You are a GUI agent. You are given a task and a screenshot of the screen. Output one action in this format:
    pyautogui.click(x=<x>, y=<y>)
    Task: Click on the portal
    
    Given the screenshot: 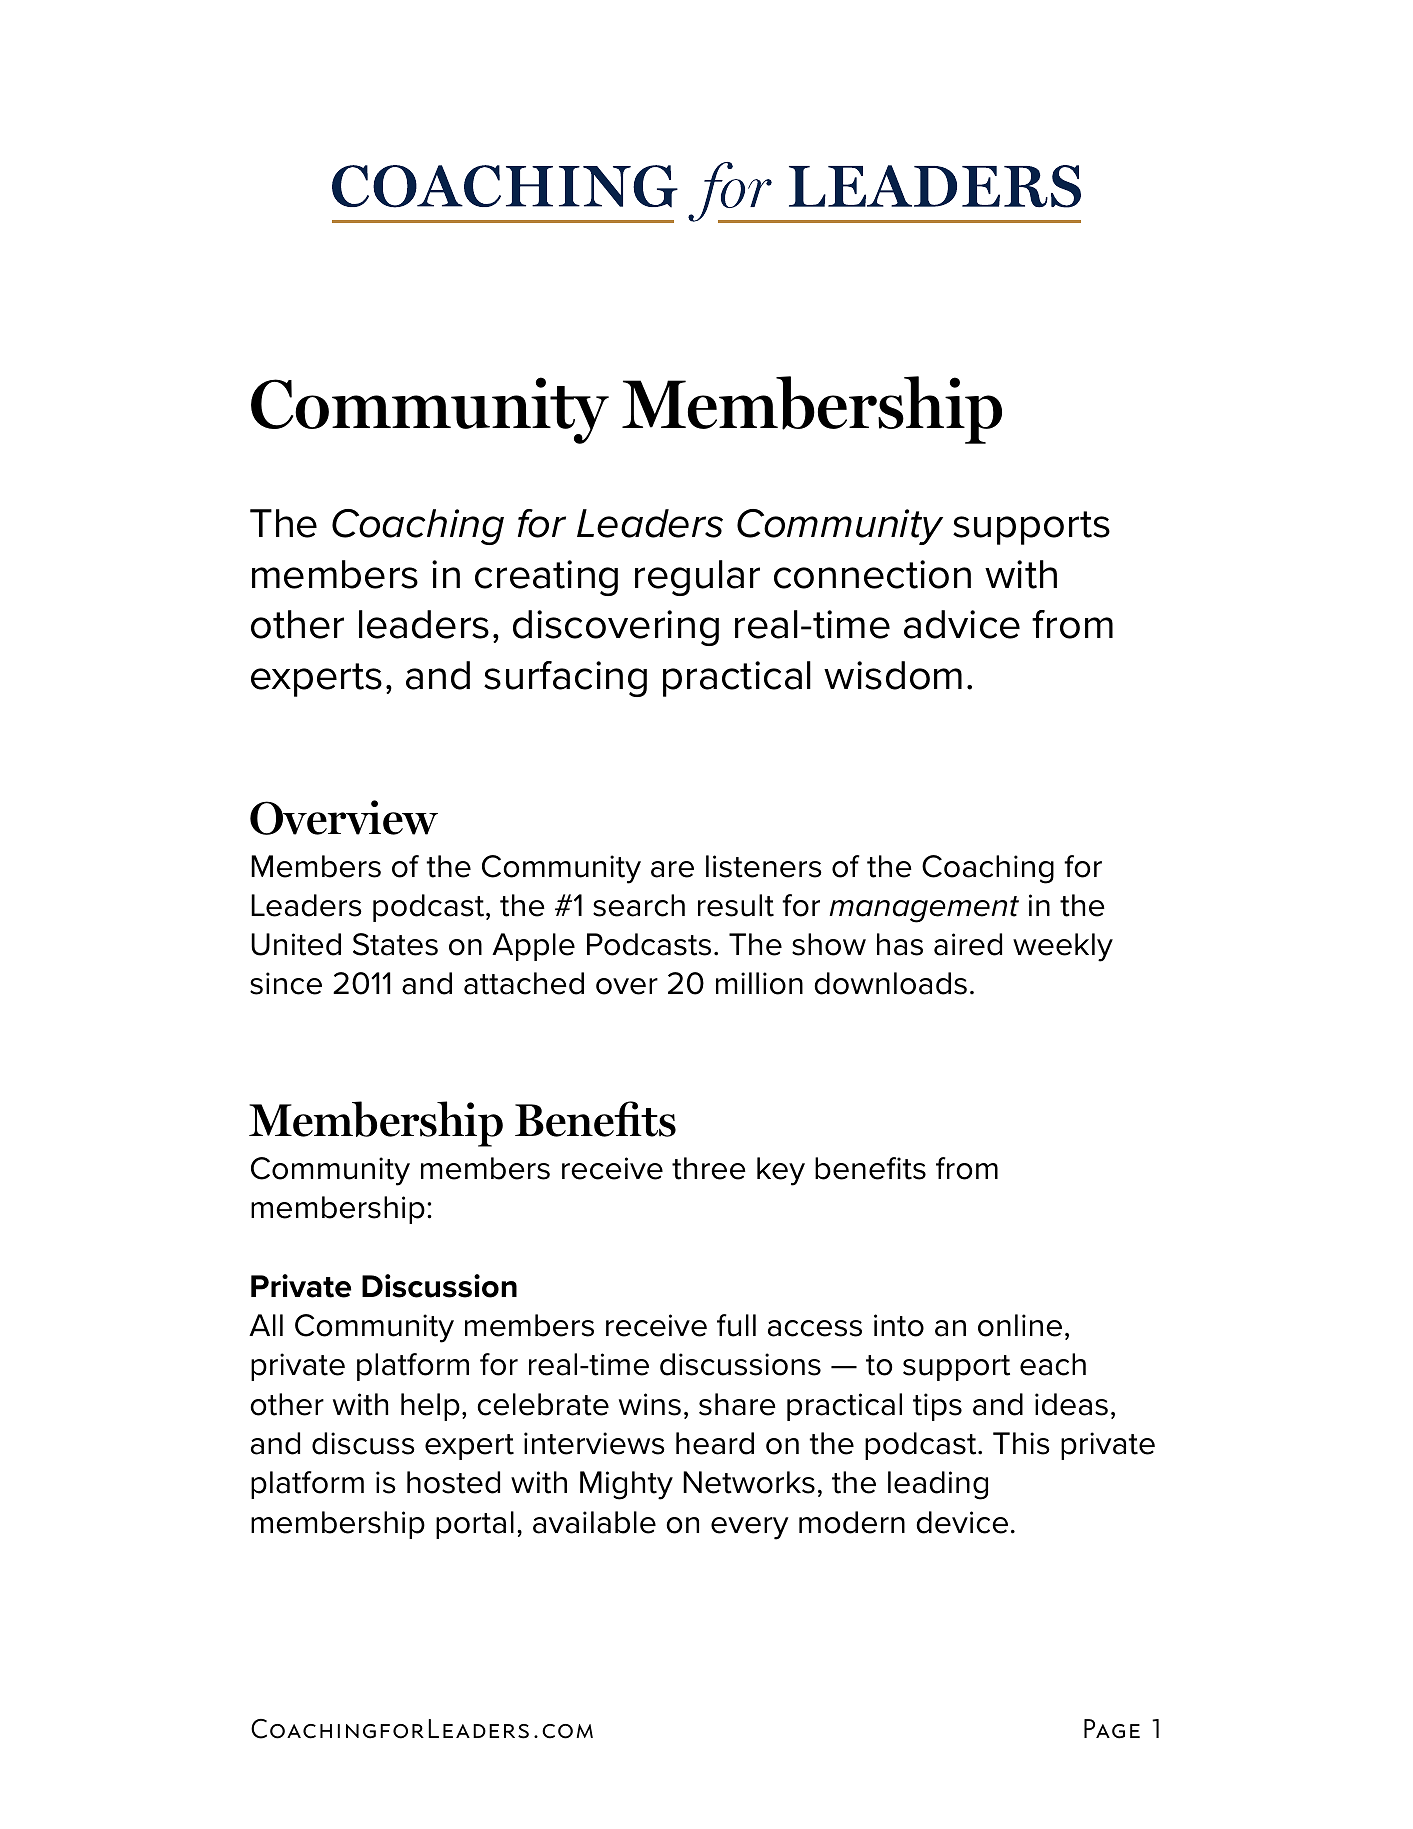 What is the action you would take?
    pyautogui.click(x=475, y=1525)
